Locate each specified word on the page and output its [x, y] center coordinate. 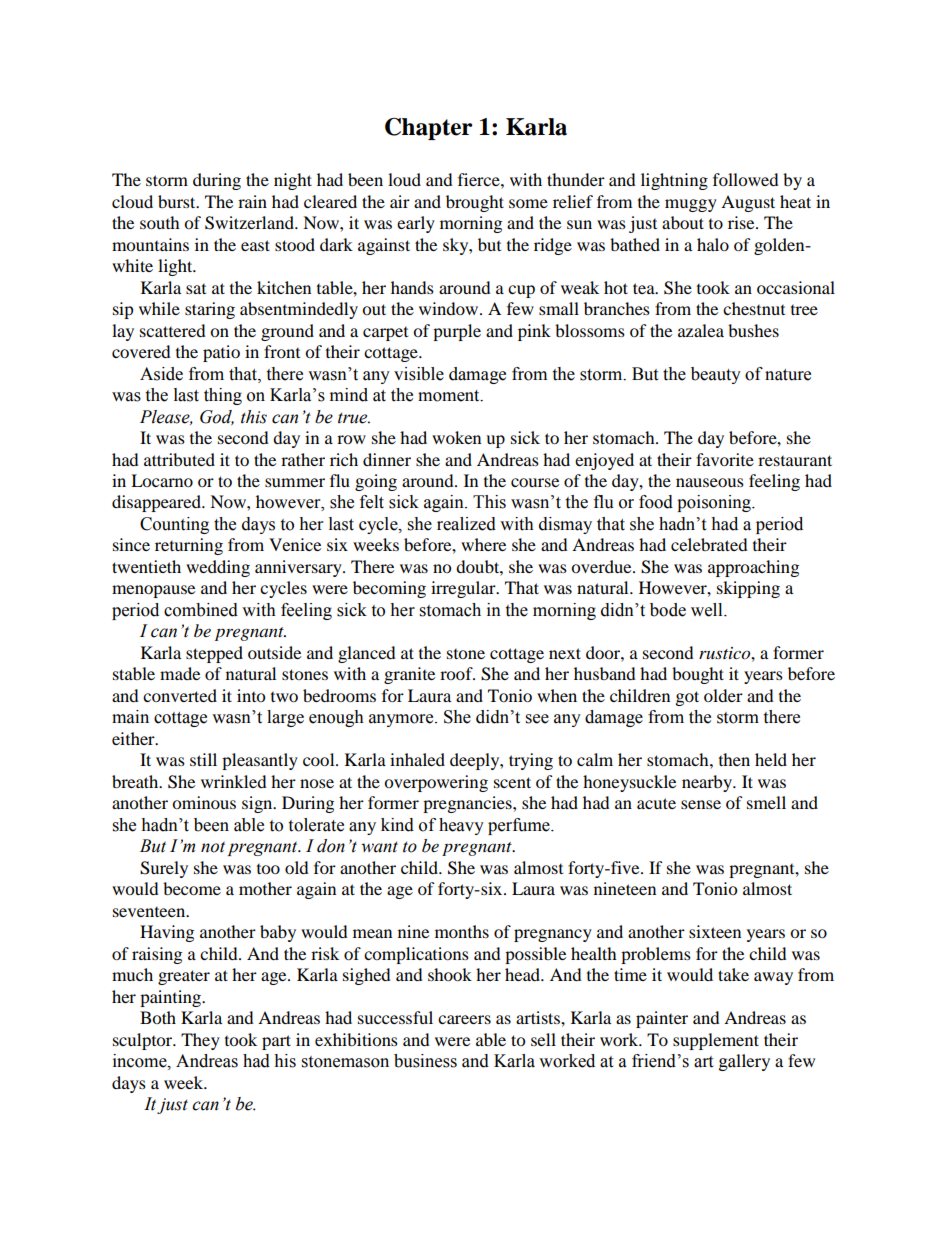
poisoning [715, 503]
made [180, 673]
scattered [173, 330]
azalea [701, 330]
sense [701, 804]
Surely [164, 869]
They [200, 1041]
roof [457, 673]
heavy [461, 826]
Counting [174, 525]
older [723, 695]
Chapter [428, 129]
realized [466, 524]
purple [457, 332]
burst [178, 201]
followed [746, 179]
